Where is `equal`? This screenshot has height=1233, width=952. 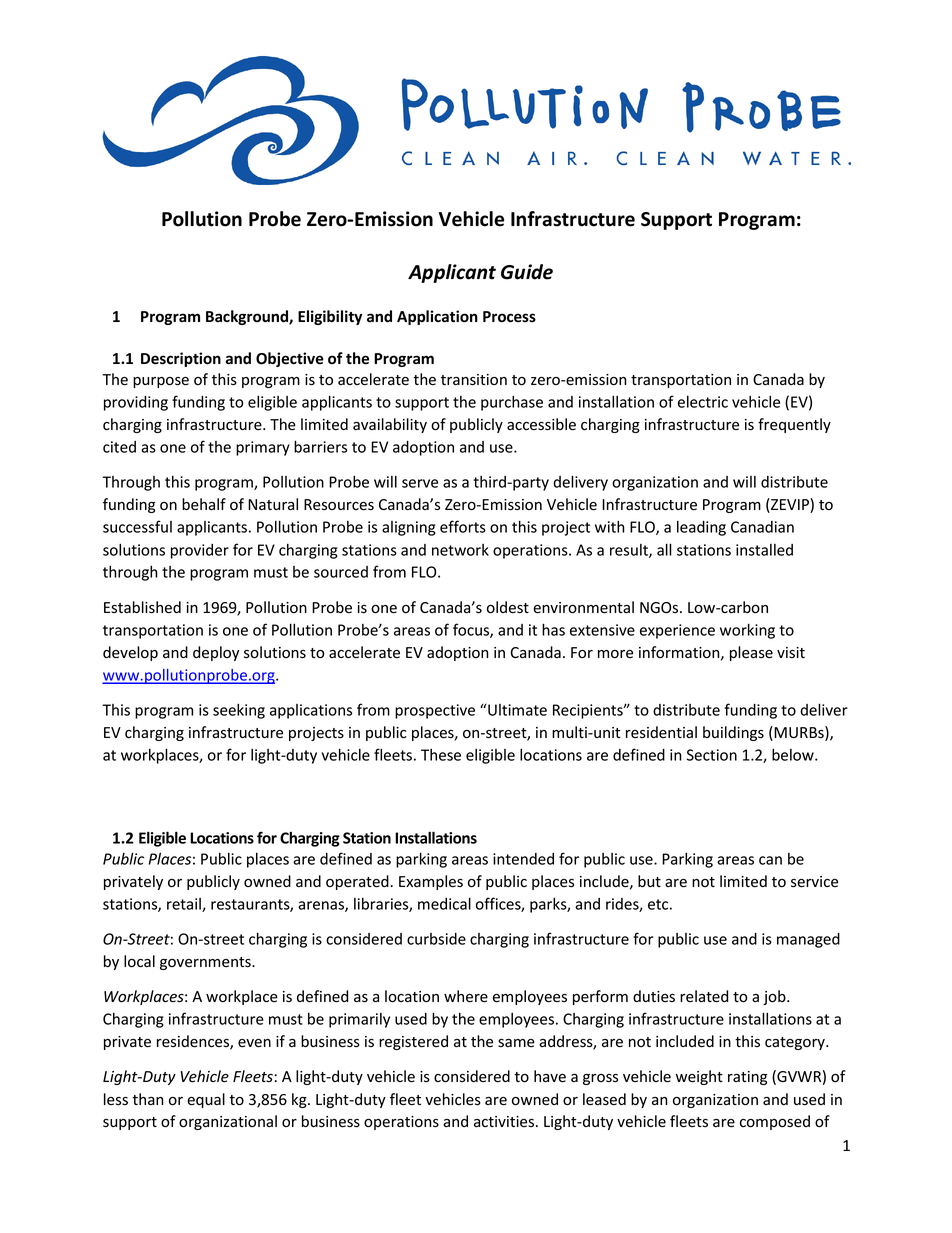 equal is located at coordinates (206, 1100).
